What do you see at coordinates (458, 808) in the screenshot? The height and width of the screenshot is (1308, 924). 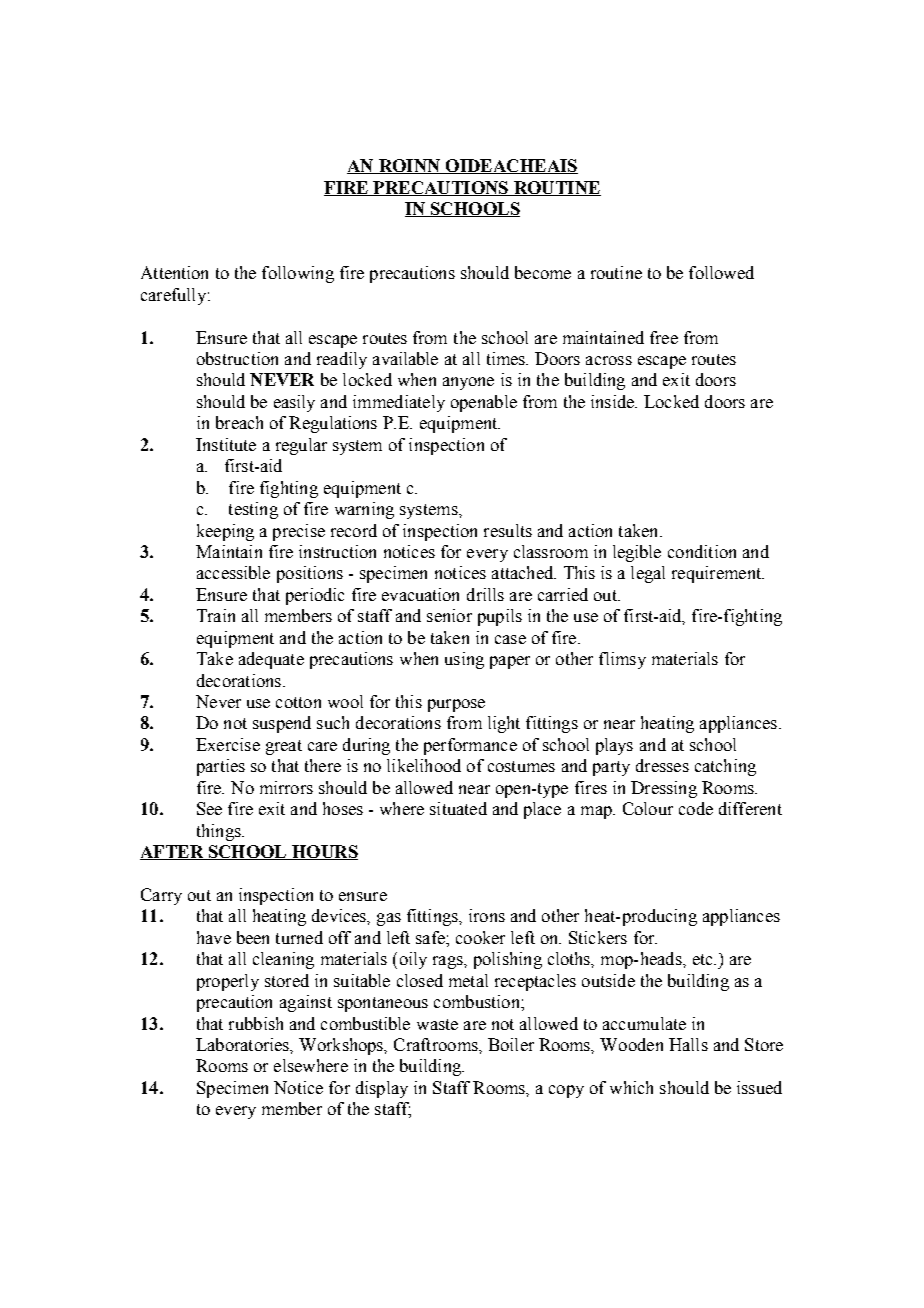 I see `situated` at bounding box center [458, 808].
